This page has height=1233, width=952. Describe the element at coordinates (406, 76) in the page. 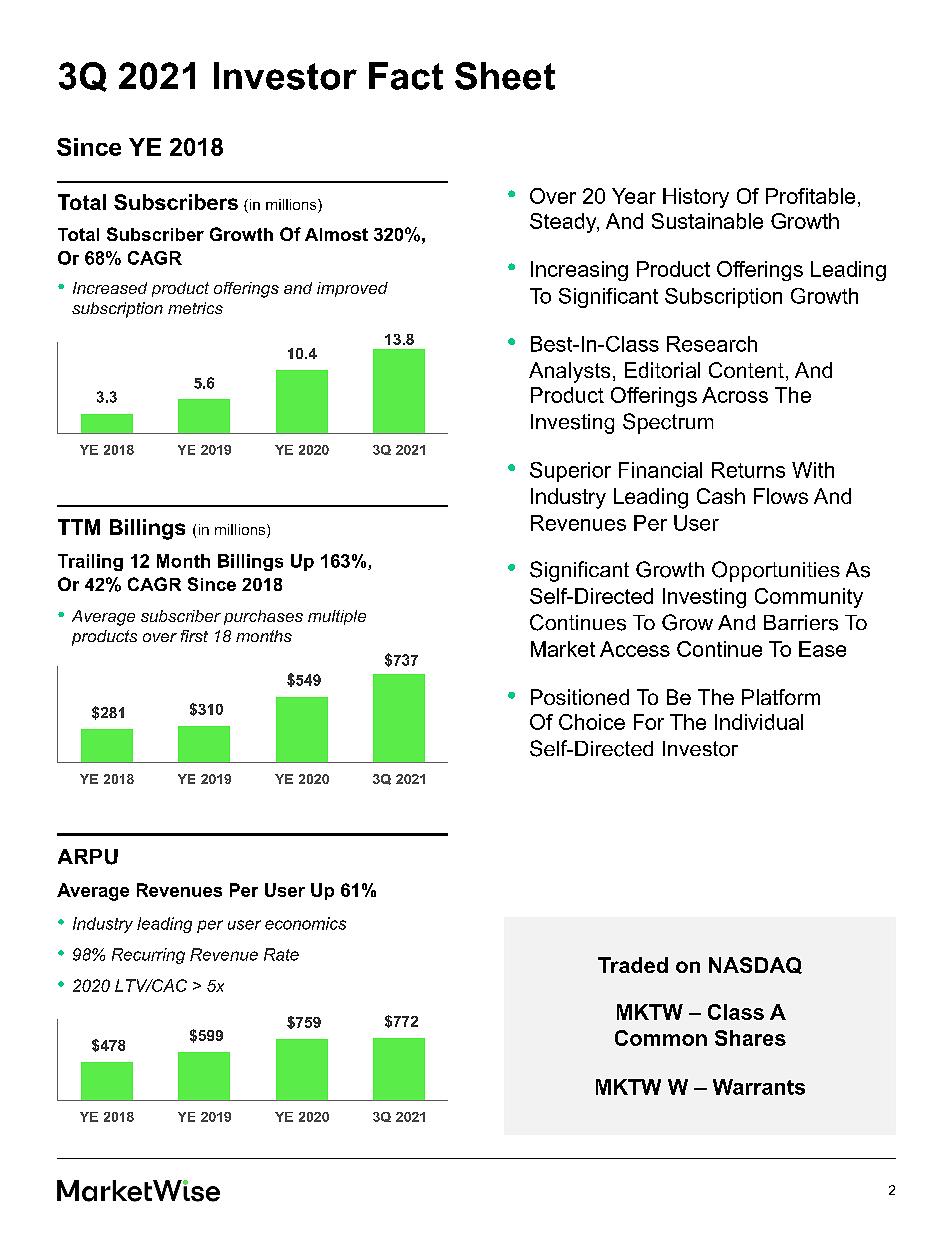

I see `Fact` at that location.
